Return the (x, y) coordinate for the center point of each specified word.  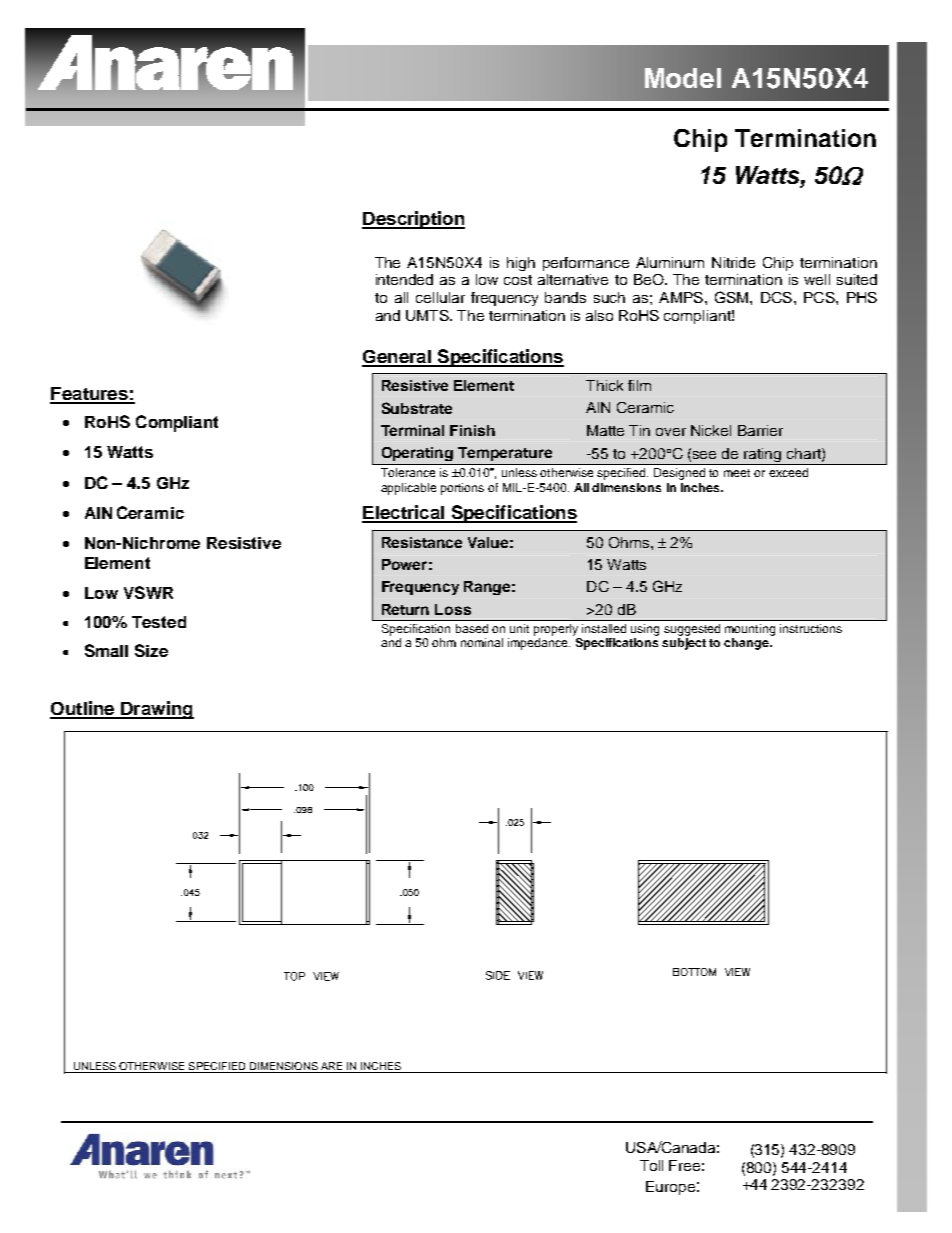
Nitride (733, 262)
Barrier (760, 430)
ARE (332, 1067)
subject (684, 644)
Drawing (156, 710)
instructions (811, 628)
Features (90, 395)
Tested (159, 622)
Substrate (417, 408)
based (472, 628)
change (747, 644)
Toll (651, 1165)
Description (413, 220)
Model (683, 78)
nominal (482, 642)
